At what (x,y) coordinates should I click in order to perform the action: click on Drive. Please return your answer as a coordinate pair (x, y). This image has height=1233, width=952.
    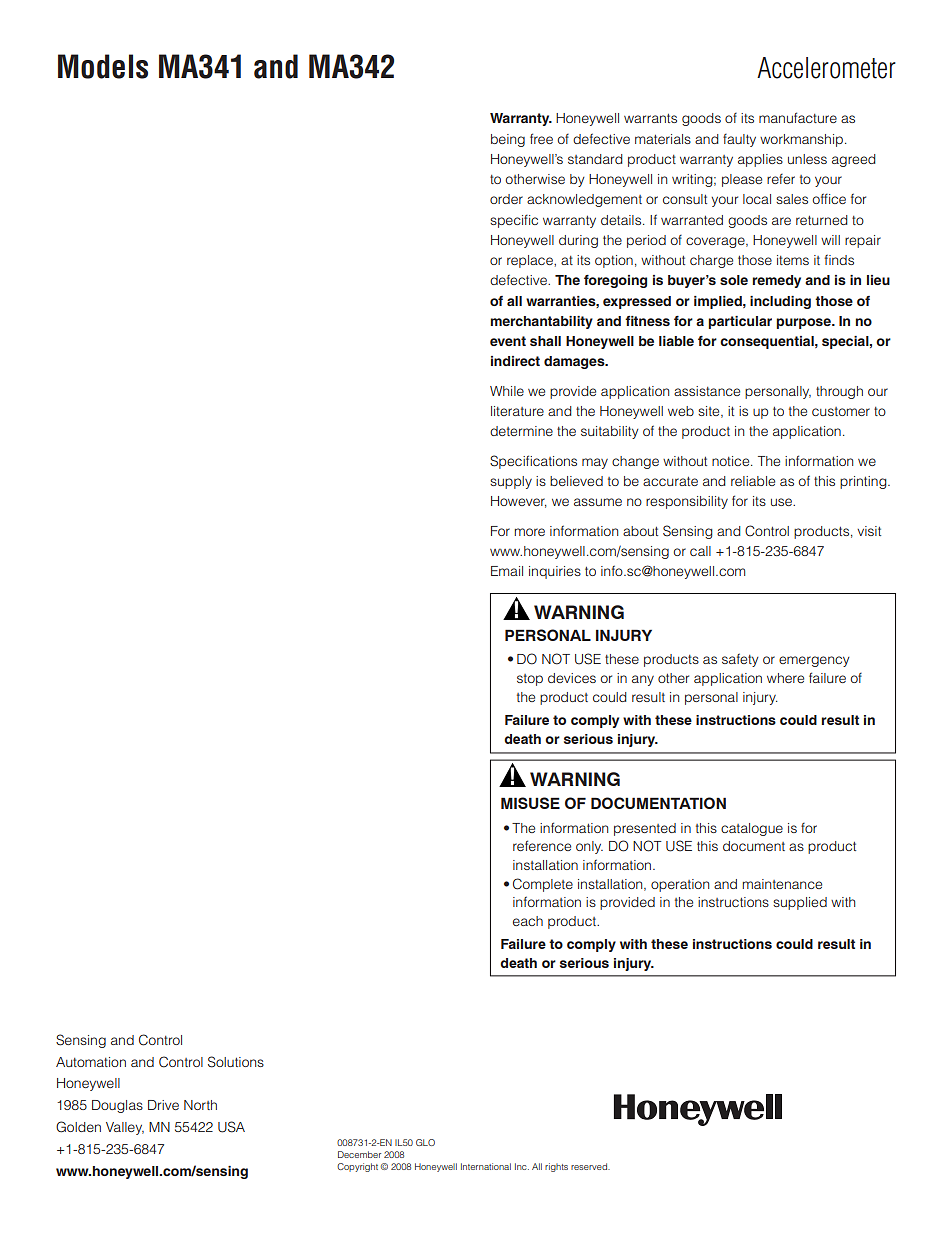
    Looking at the image, I should click on (163, 1105).
